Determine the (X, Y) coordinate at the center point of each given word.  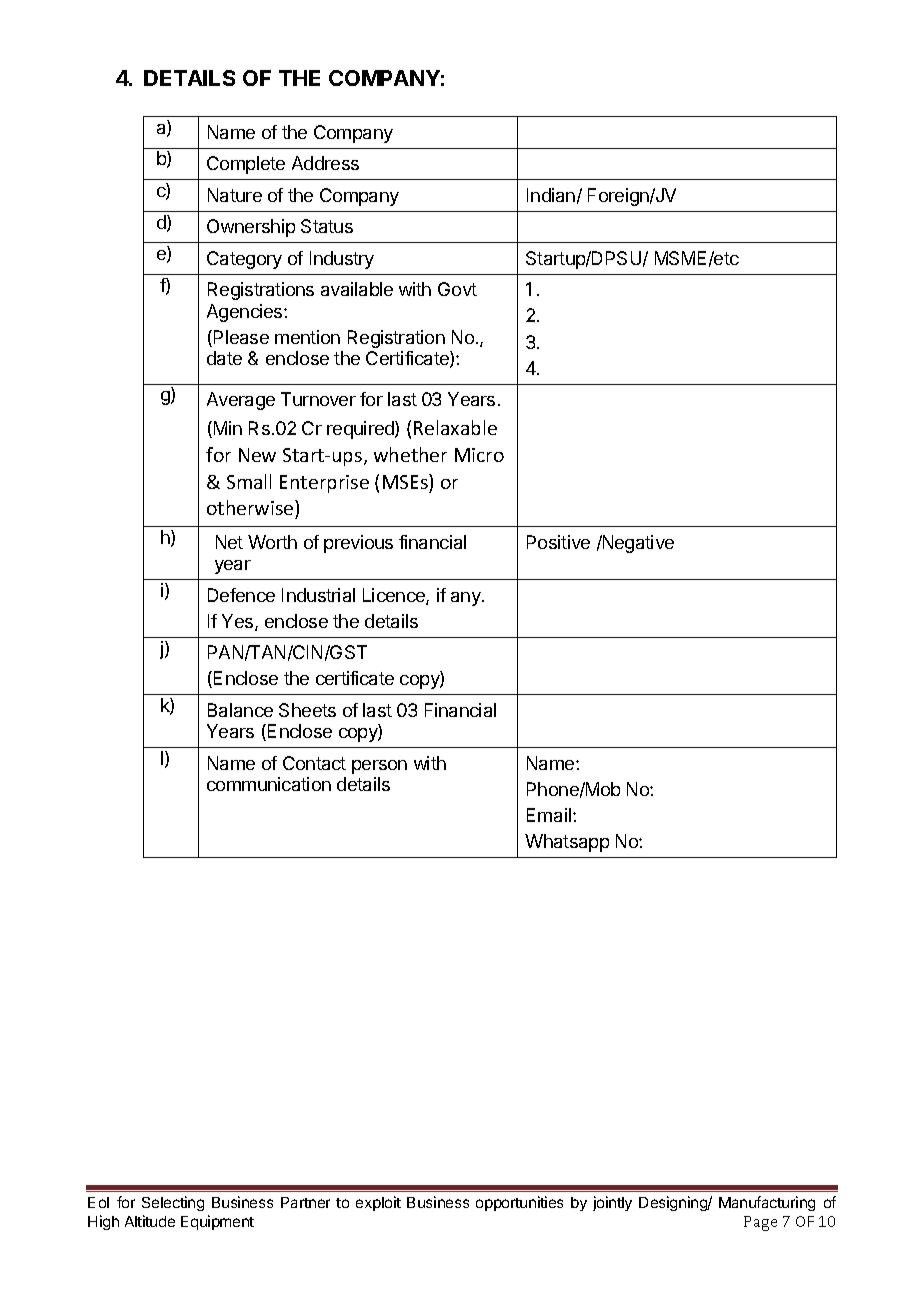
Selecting (173, 1203)
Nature (235, 195)
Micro (479, 455)
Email (550, 815)
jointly (612, 1203)
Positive (558, 542)
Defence (241, 595)
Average (241, 401)
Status (327, 226)
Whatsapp (567, 843)
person (379, 767)
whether (410, 454)
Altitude (150, 1221)
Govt (457, 289)
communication (269, 784)
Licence (395, 596)
